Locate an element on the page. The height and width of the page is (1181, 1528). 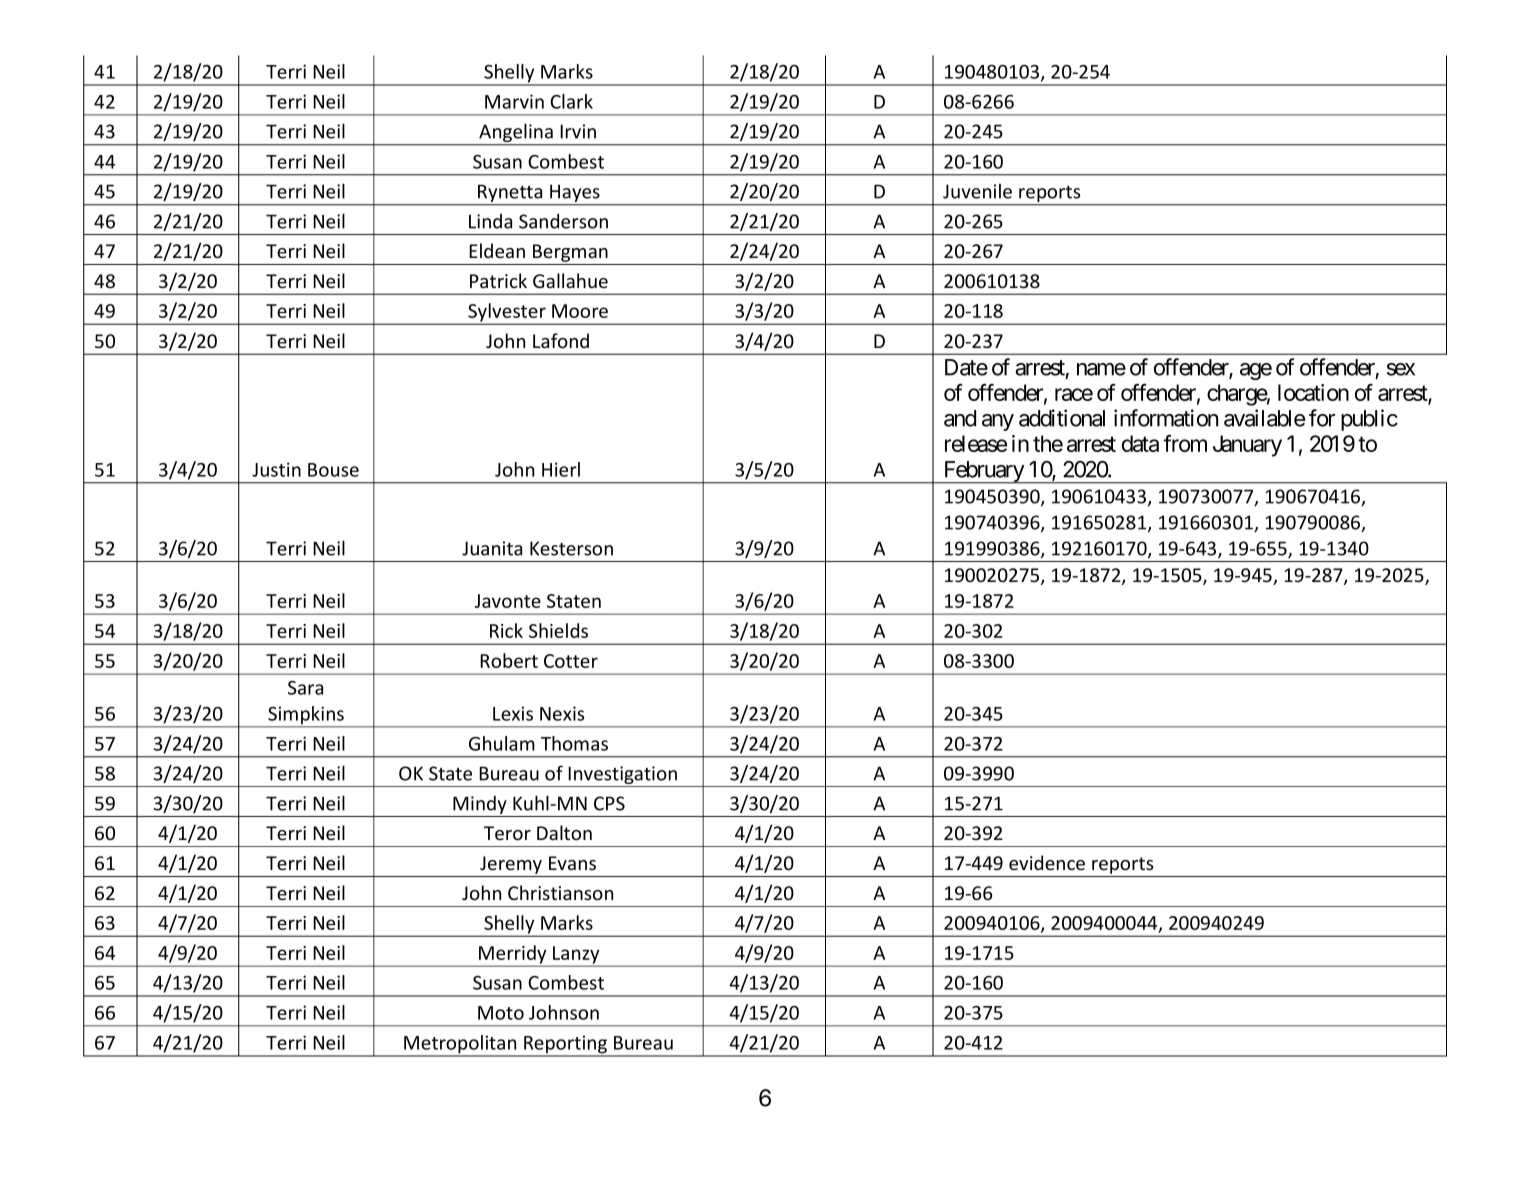
Metropolitan is located at coordinates (460, 1045).
